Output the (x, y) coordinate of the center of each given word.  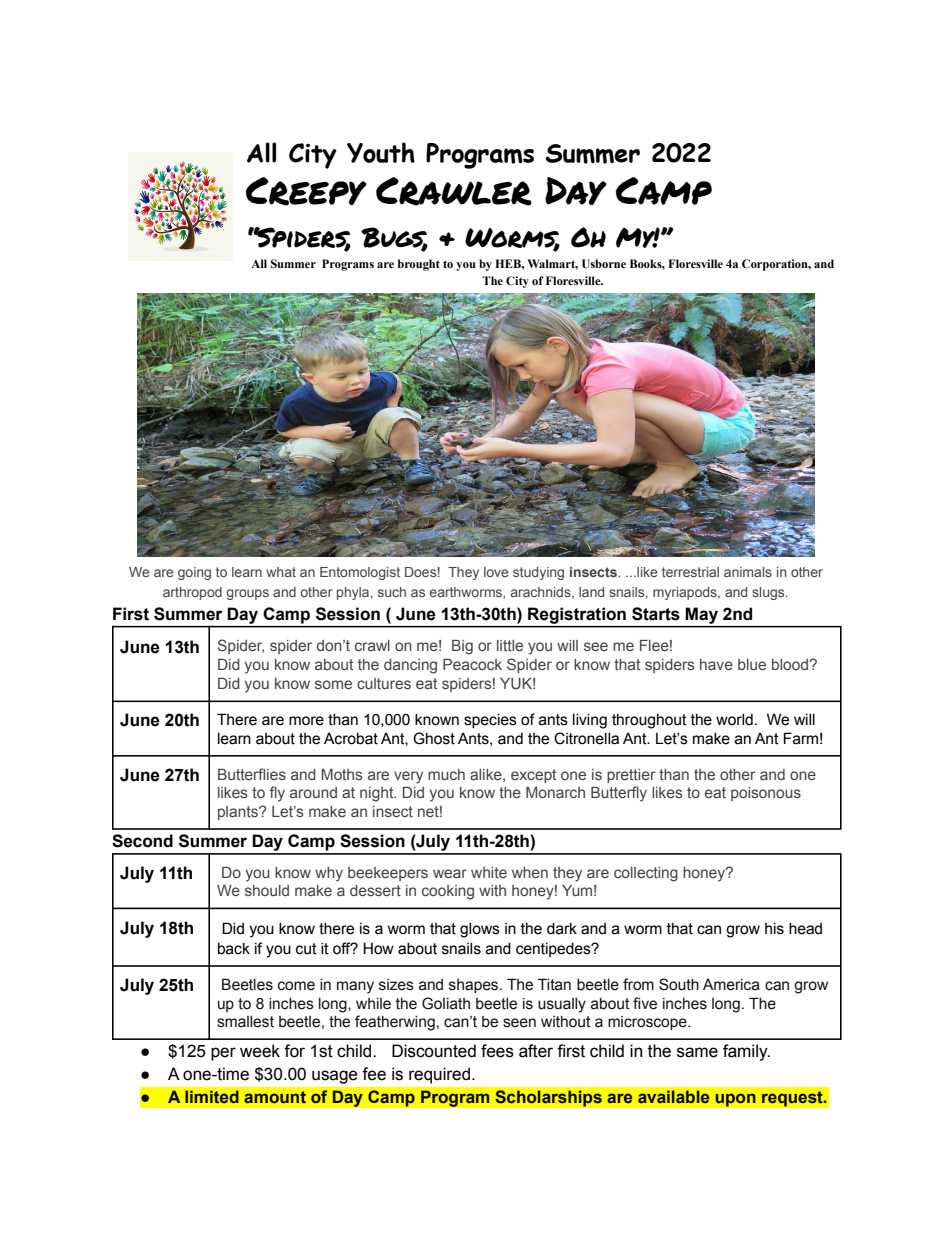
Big (462, 647)
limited (212, 1096)
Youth (381, 152)
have (716, 664)
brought (419, 265)
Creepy (306, 191)
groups (247, 594)
